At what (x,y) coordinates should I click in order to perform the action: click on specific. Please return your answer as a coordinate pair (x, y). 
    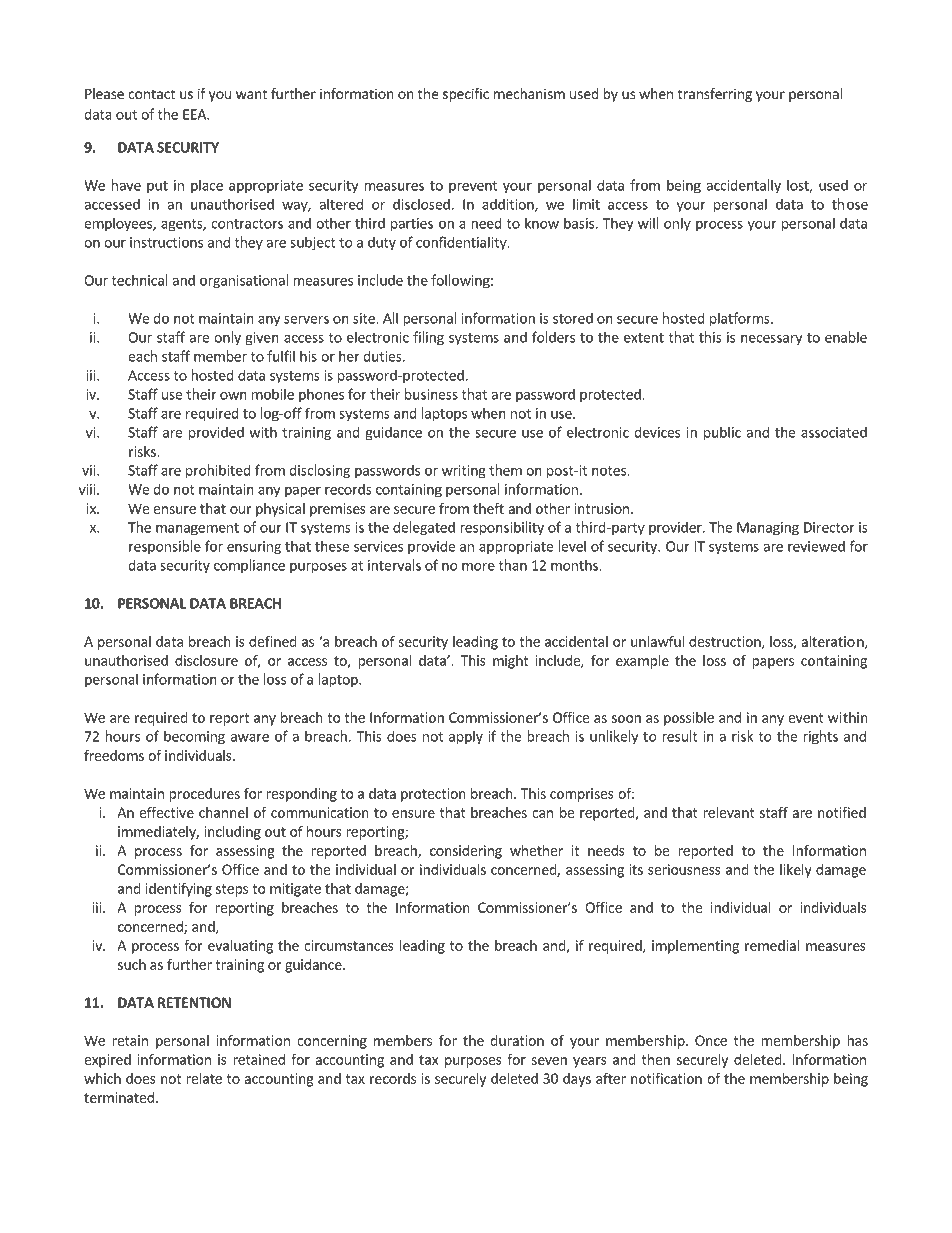
    Looking at the image, I should click on (466, 95).
